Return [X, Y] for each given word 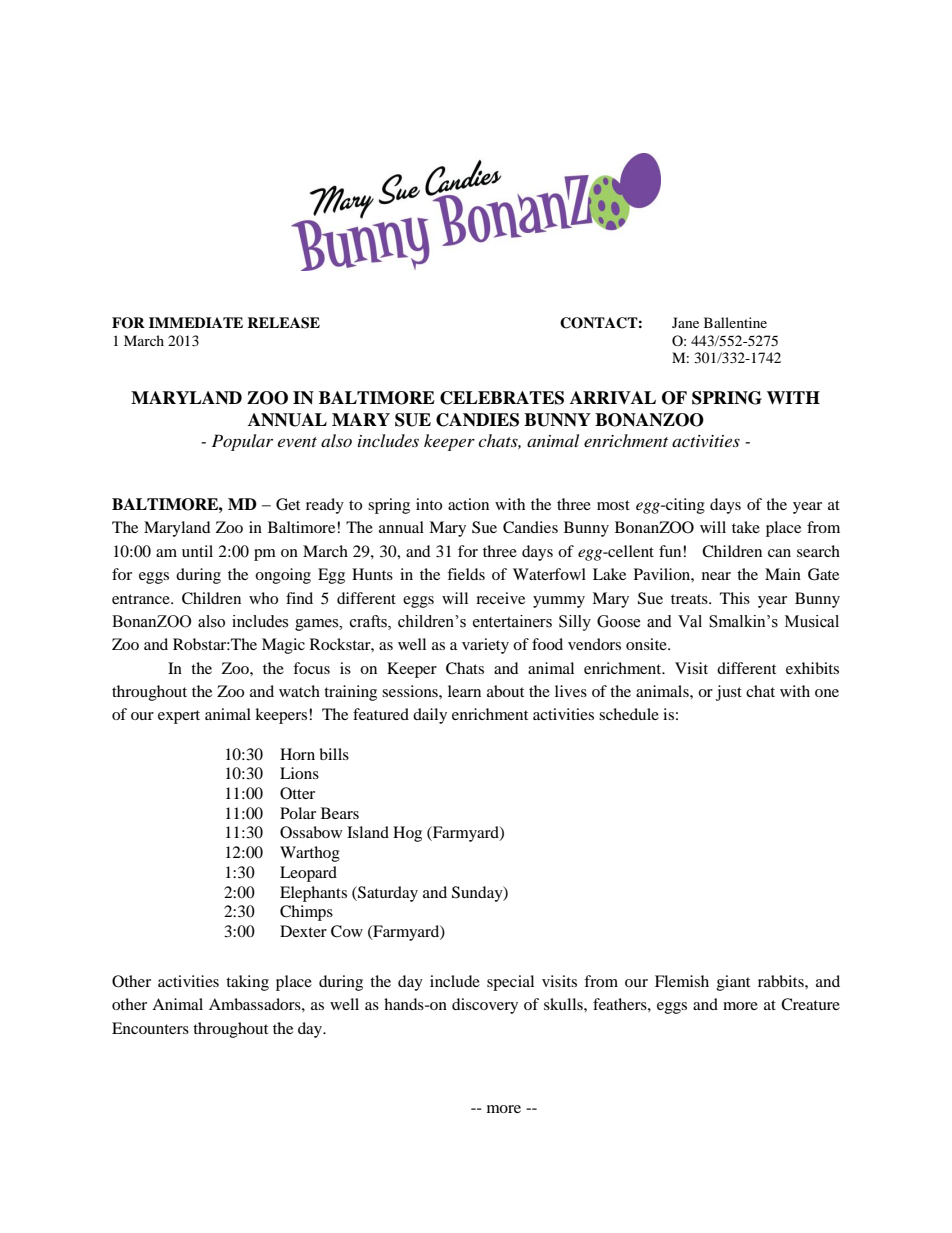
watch [299, 691]
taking [247, 983]
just [729, 693]
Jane [685, 322]
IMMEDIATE [196, 322]
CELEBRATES [502, 398]
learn [464, 691]
